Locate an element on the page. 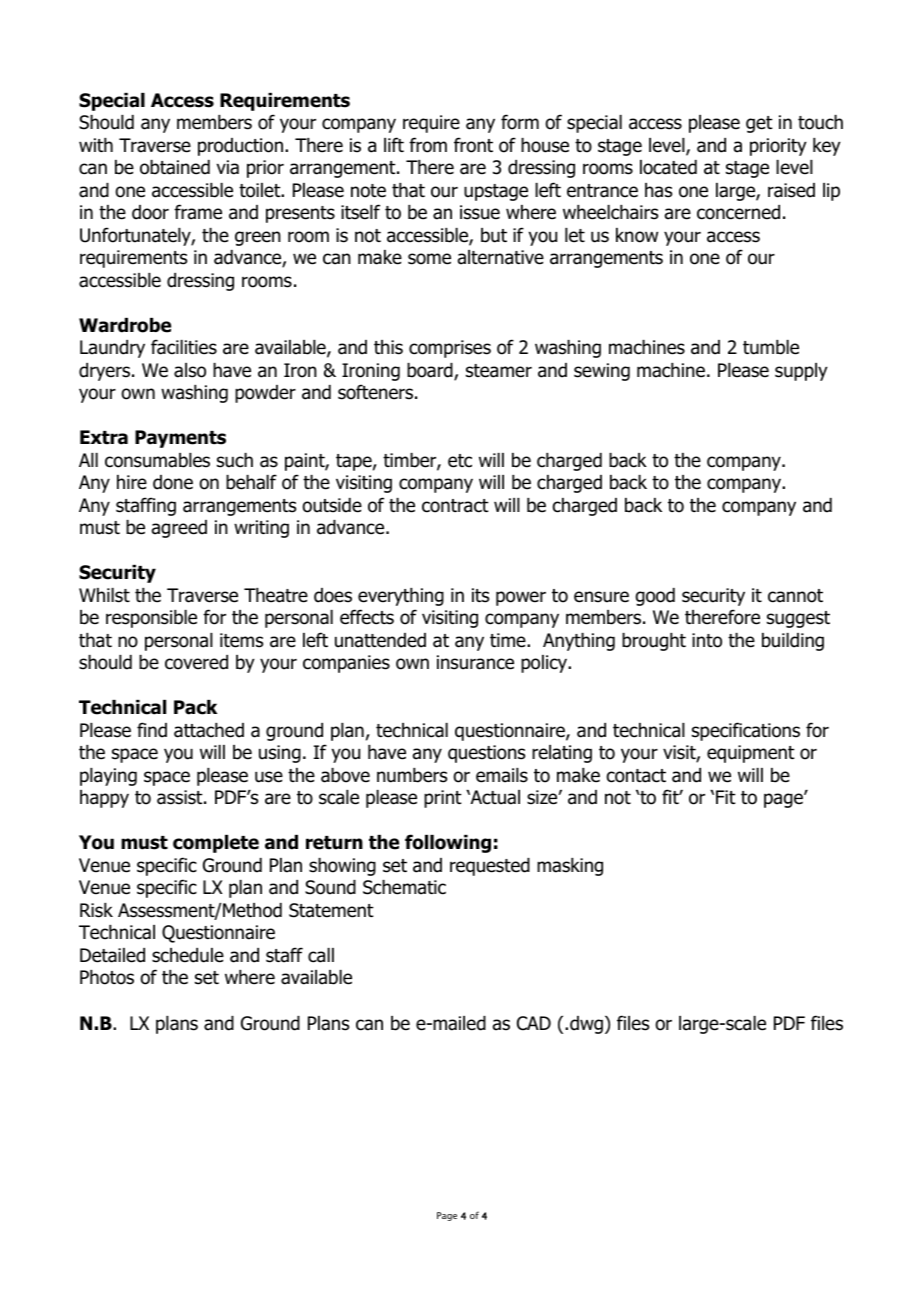 This image has height=1308, width=924. schedule is located at coordinates (188, 955).
